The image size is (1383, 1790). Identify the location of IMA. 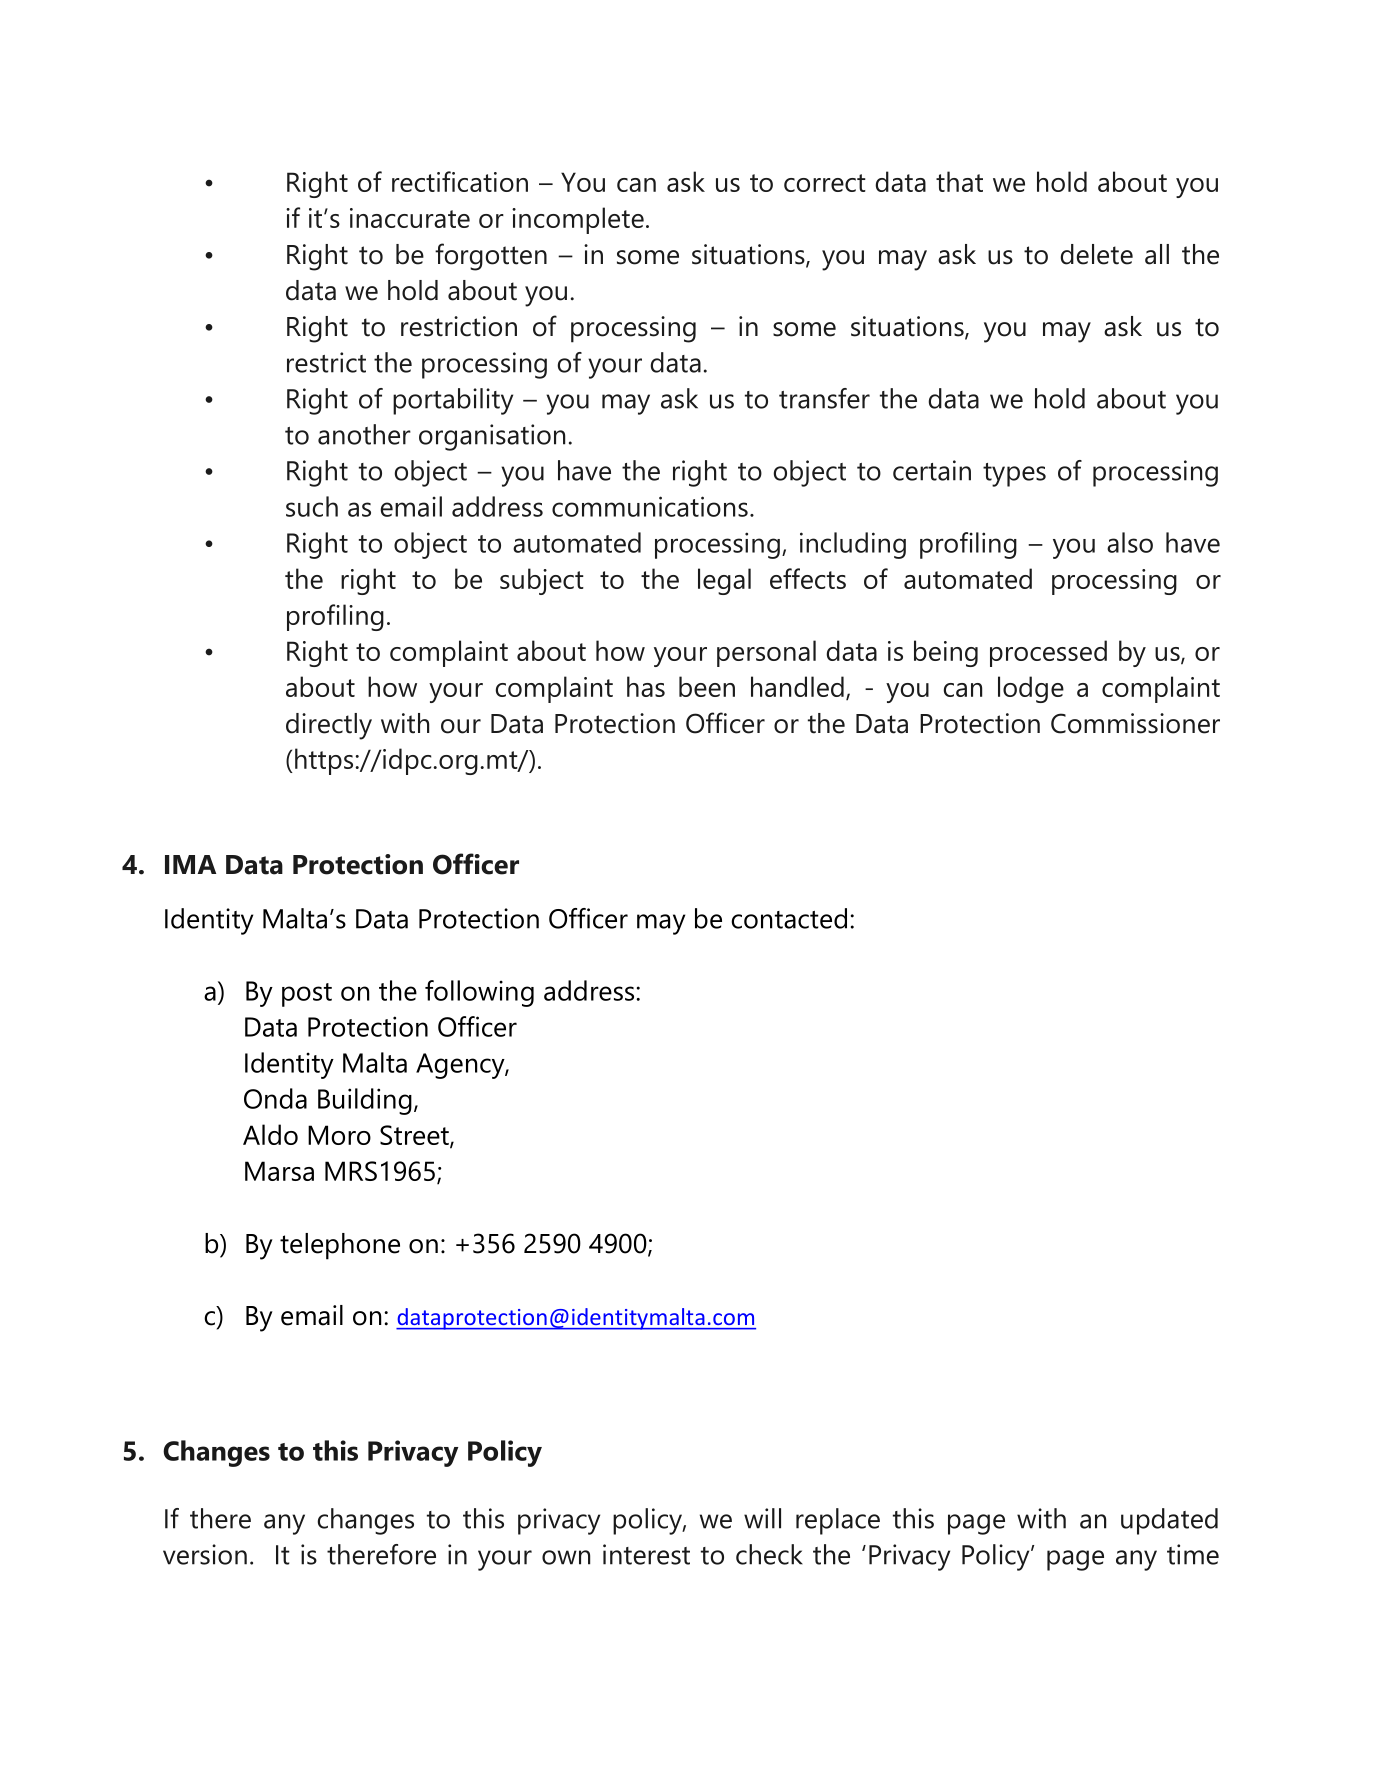
(190, 864).
